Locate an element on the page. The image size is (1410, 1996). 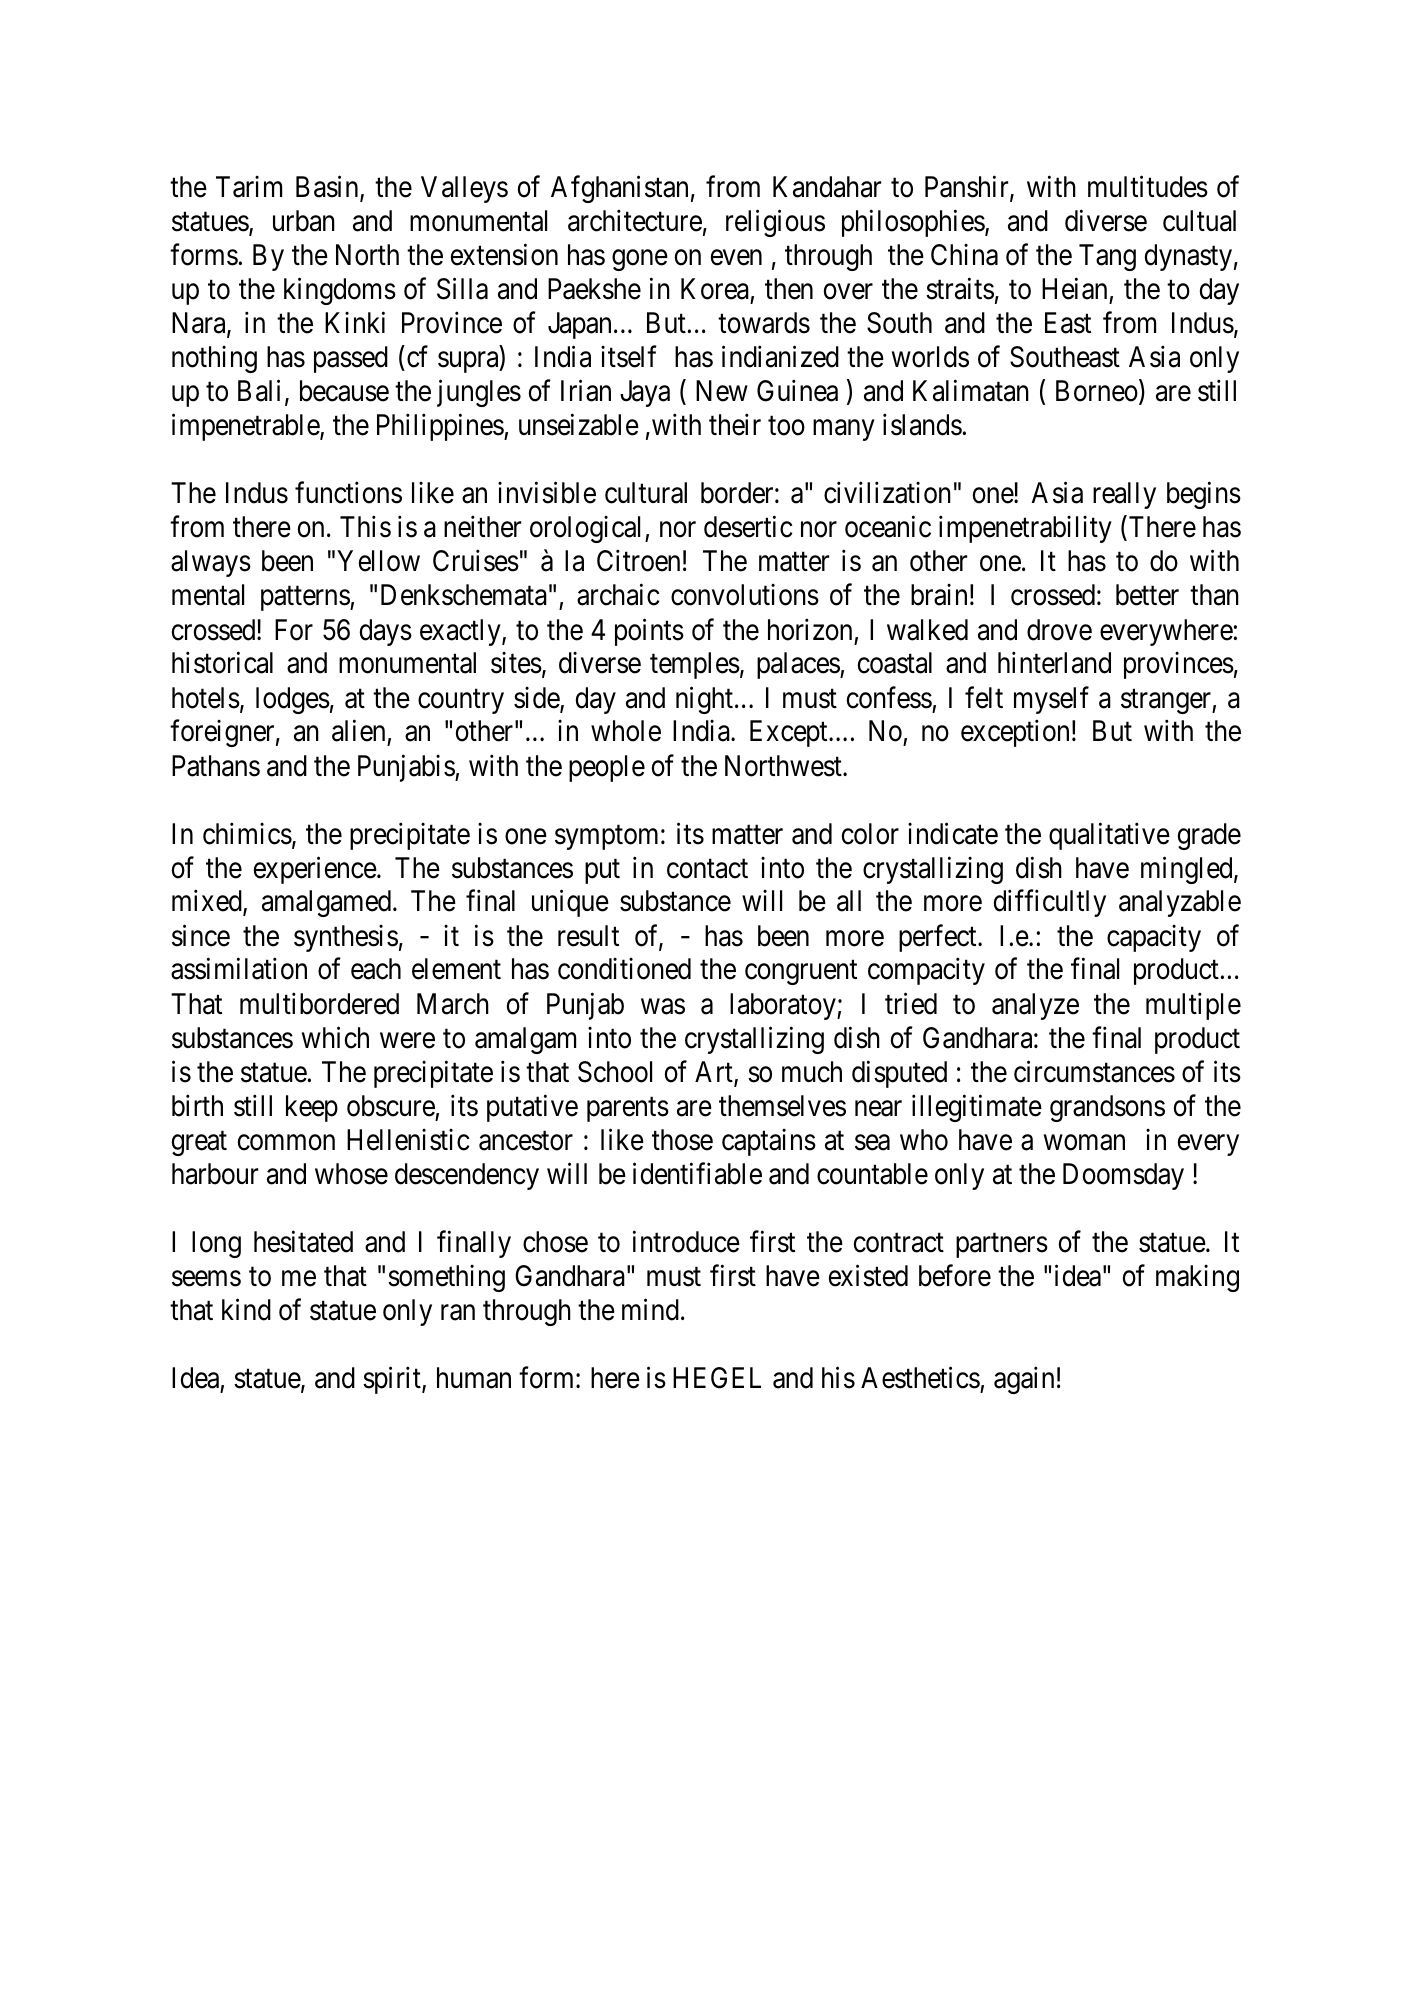
urban is located at coordinates (304, 221).
